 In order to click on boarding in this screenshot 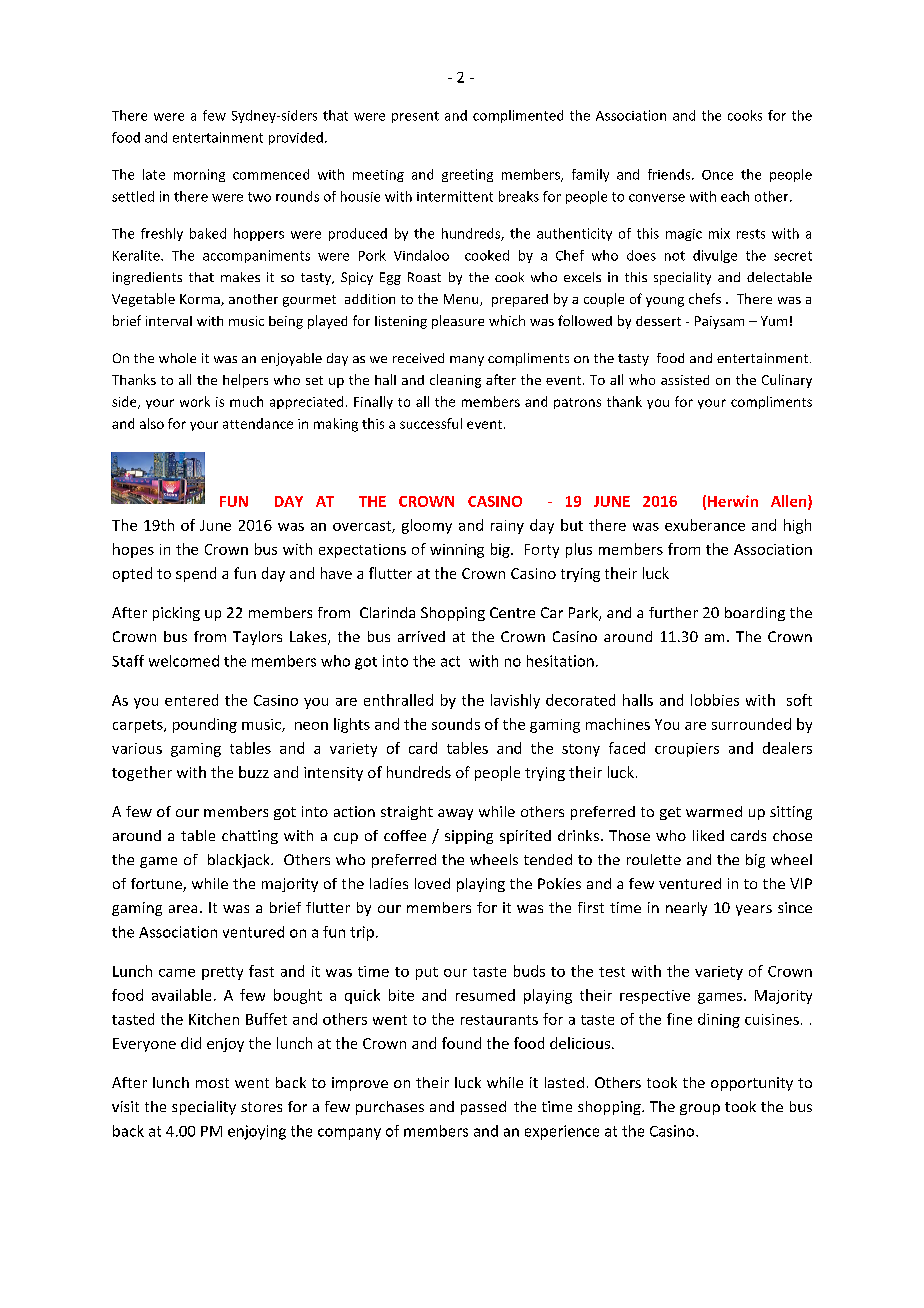, I will do `click(755, 614)`.
